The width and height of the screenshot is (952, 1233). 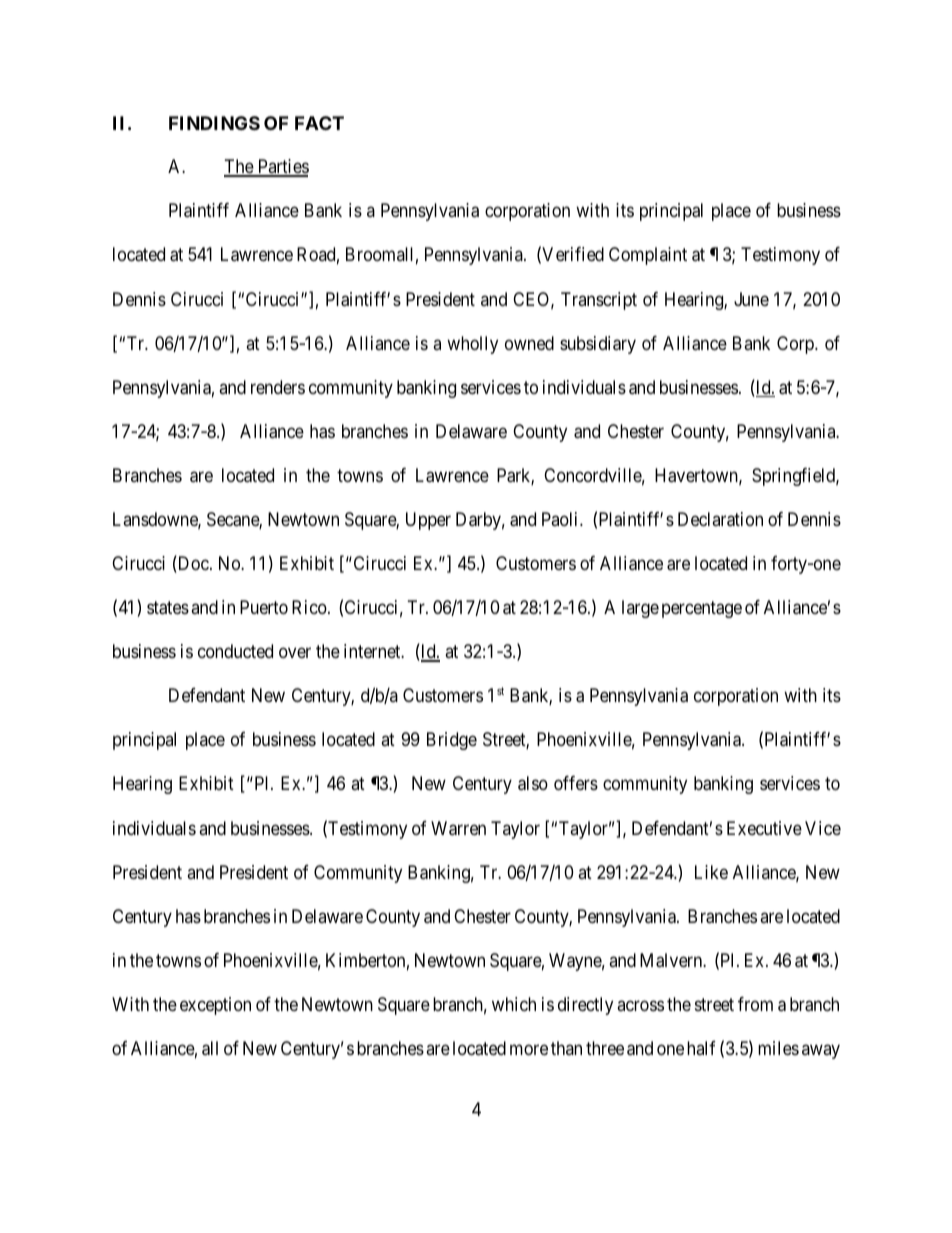 What do you see at coordinates (755, 1004) in the screenshot?
I see `from` at bounding box center [755, 1004].
